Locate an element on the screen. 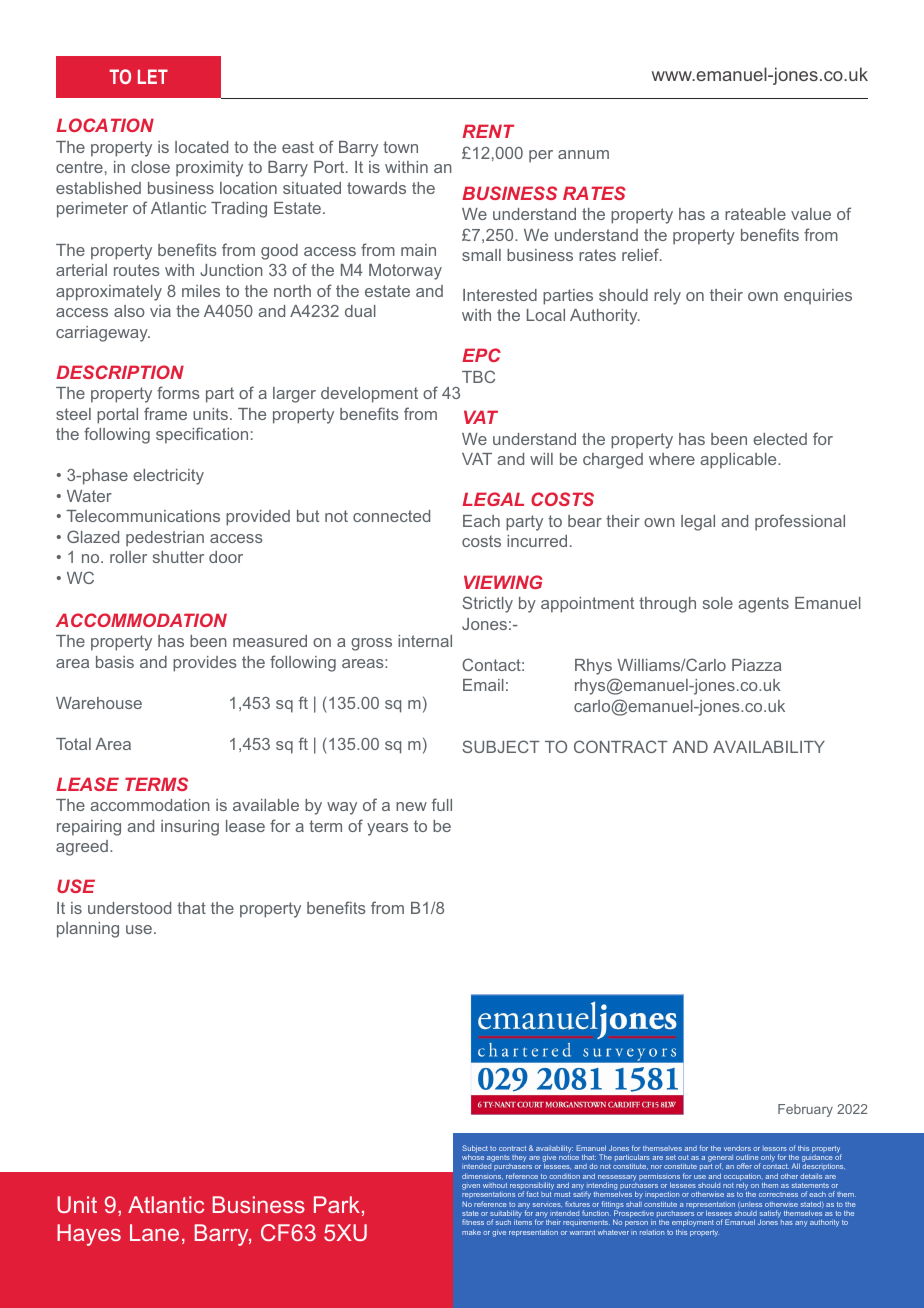  connected is located at coordinates (391, 516).
